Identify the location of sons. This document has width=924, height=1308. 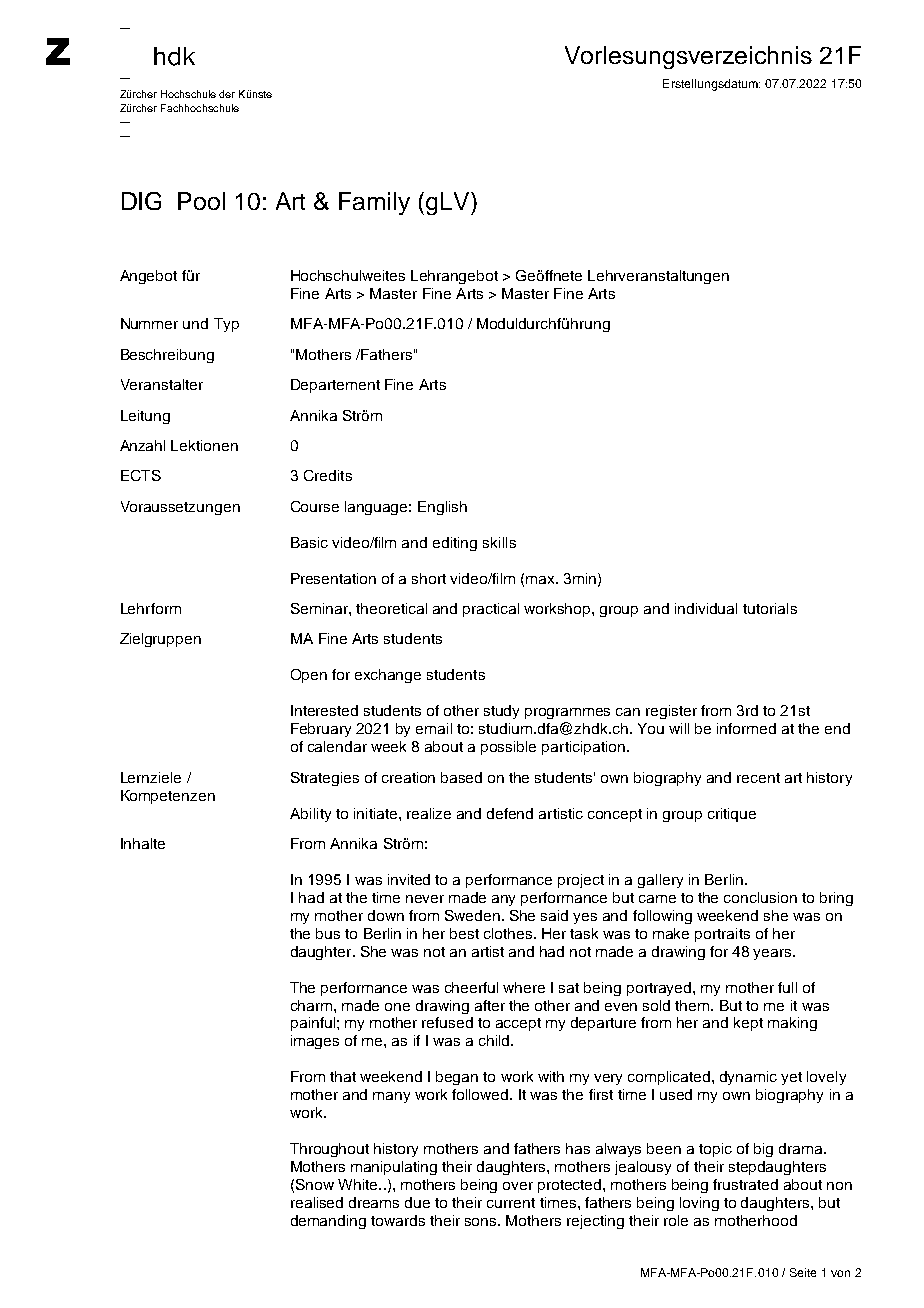
(482, 1222).
